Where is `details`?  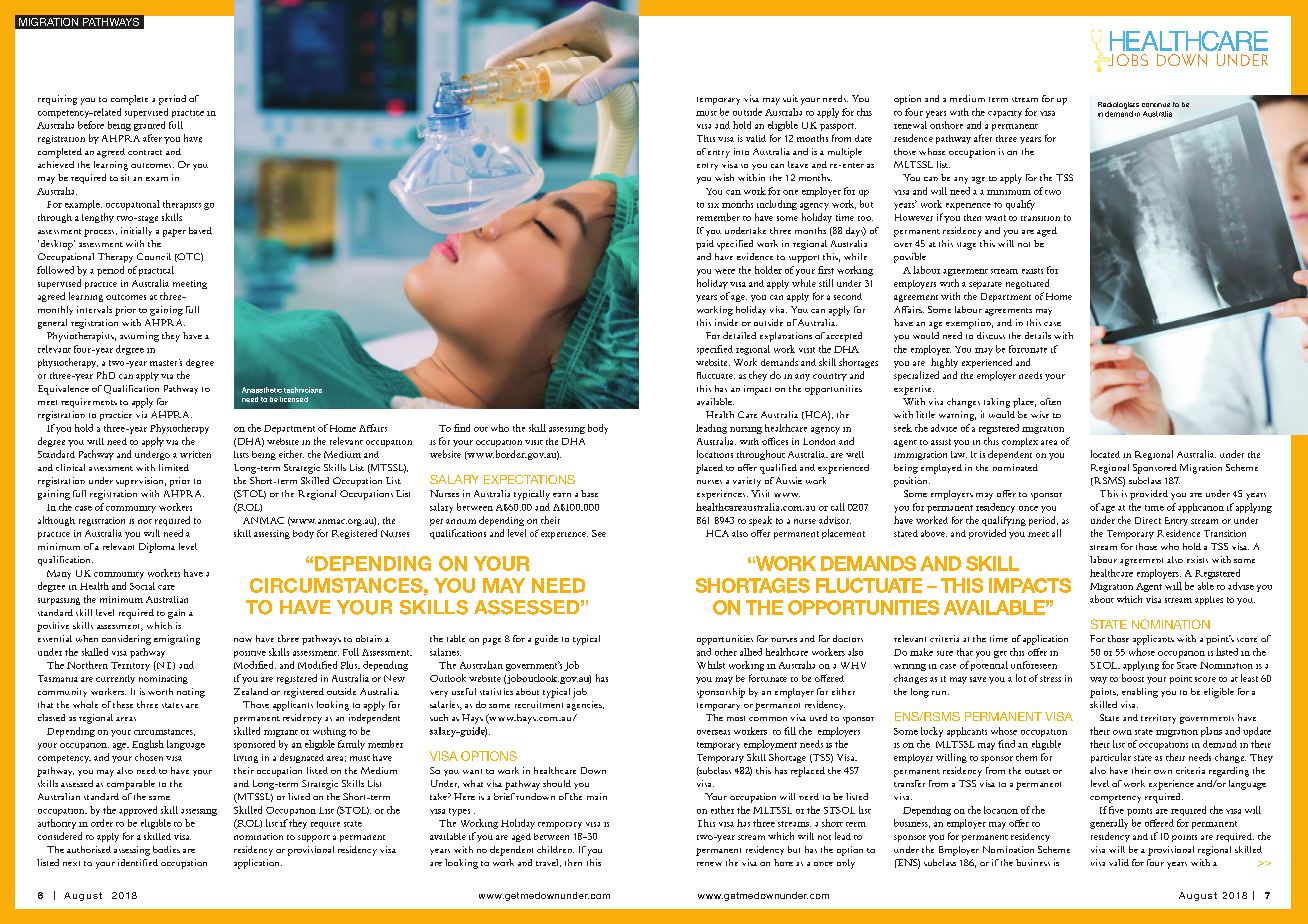 details is located at coordinates (1038, 335).
